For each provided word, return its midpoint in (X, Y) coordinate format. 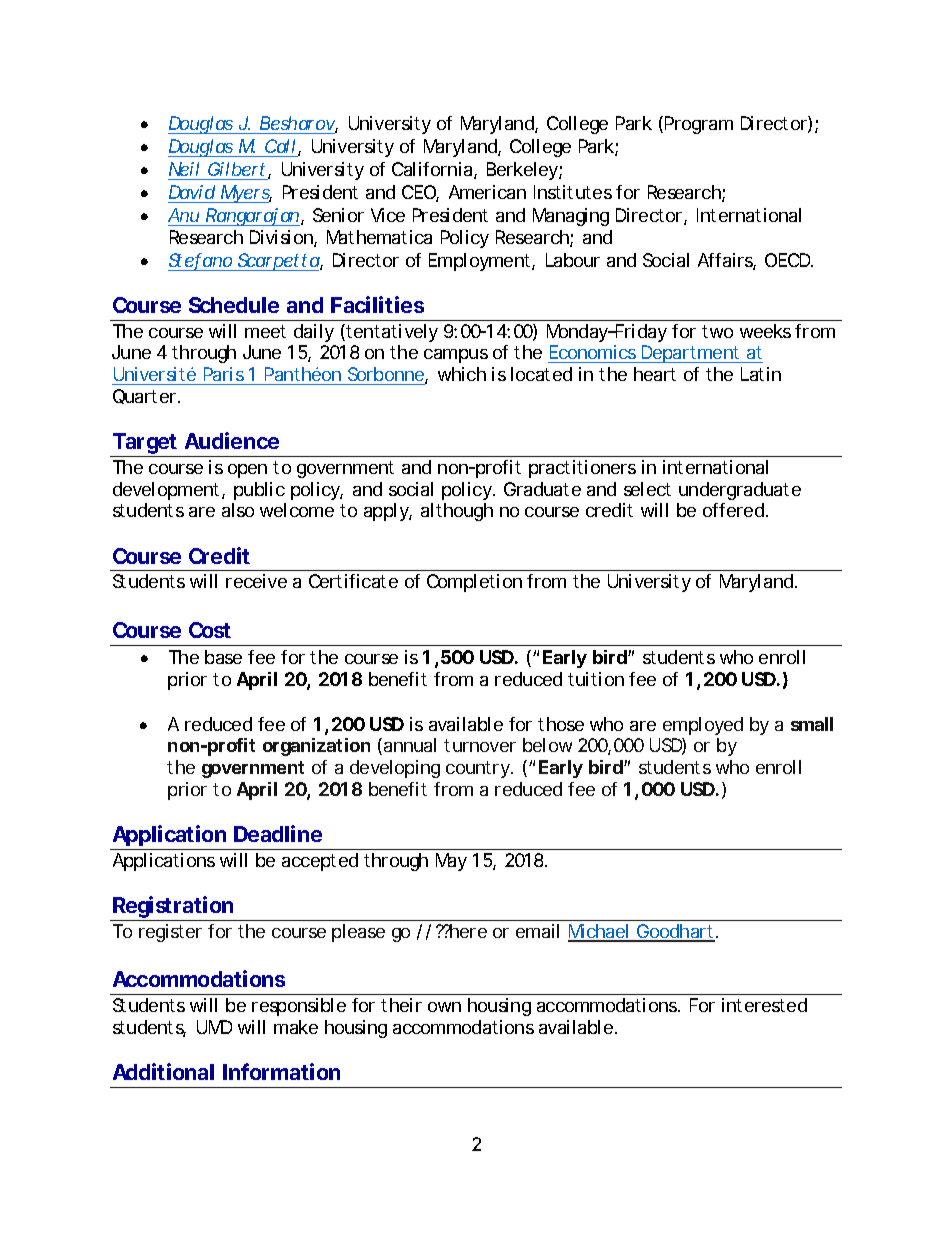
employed (703, 726)
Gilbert (238, 170)
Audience (232, 440)
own (444, 1007)
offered (733, 510)
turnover (480, 745)
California (433, 170)
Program (699, 125)
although (457, 512)
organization (316, 747)
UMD (214, 1027)
